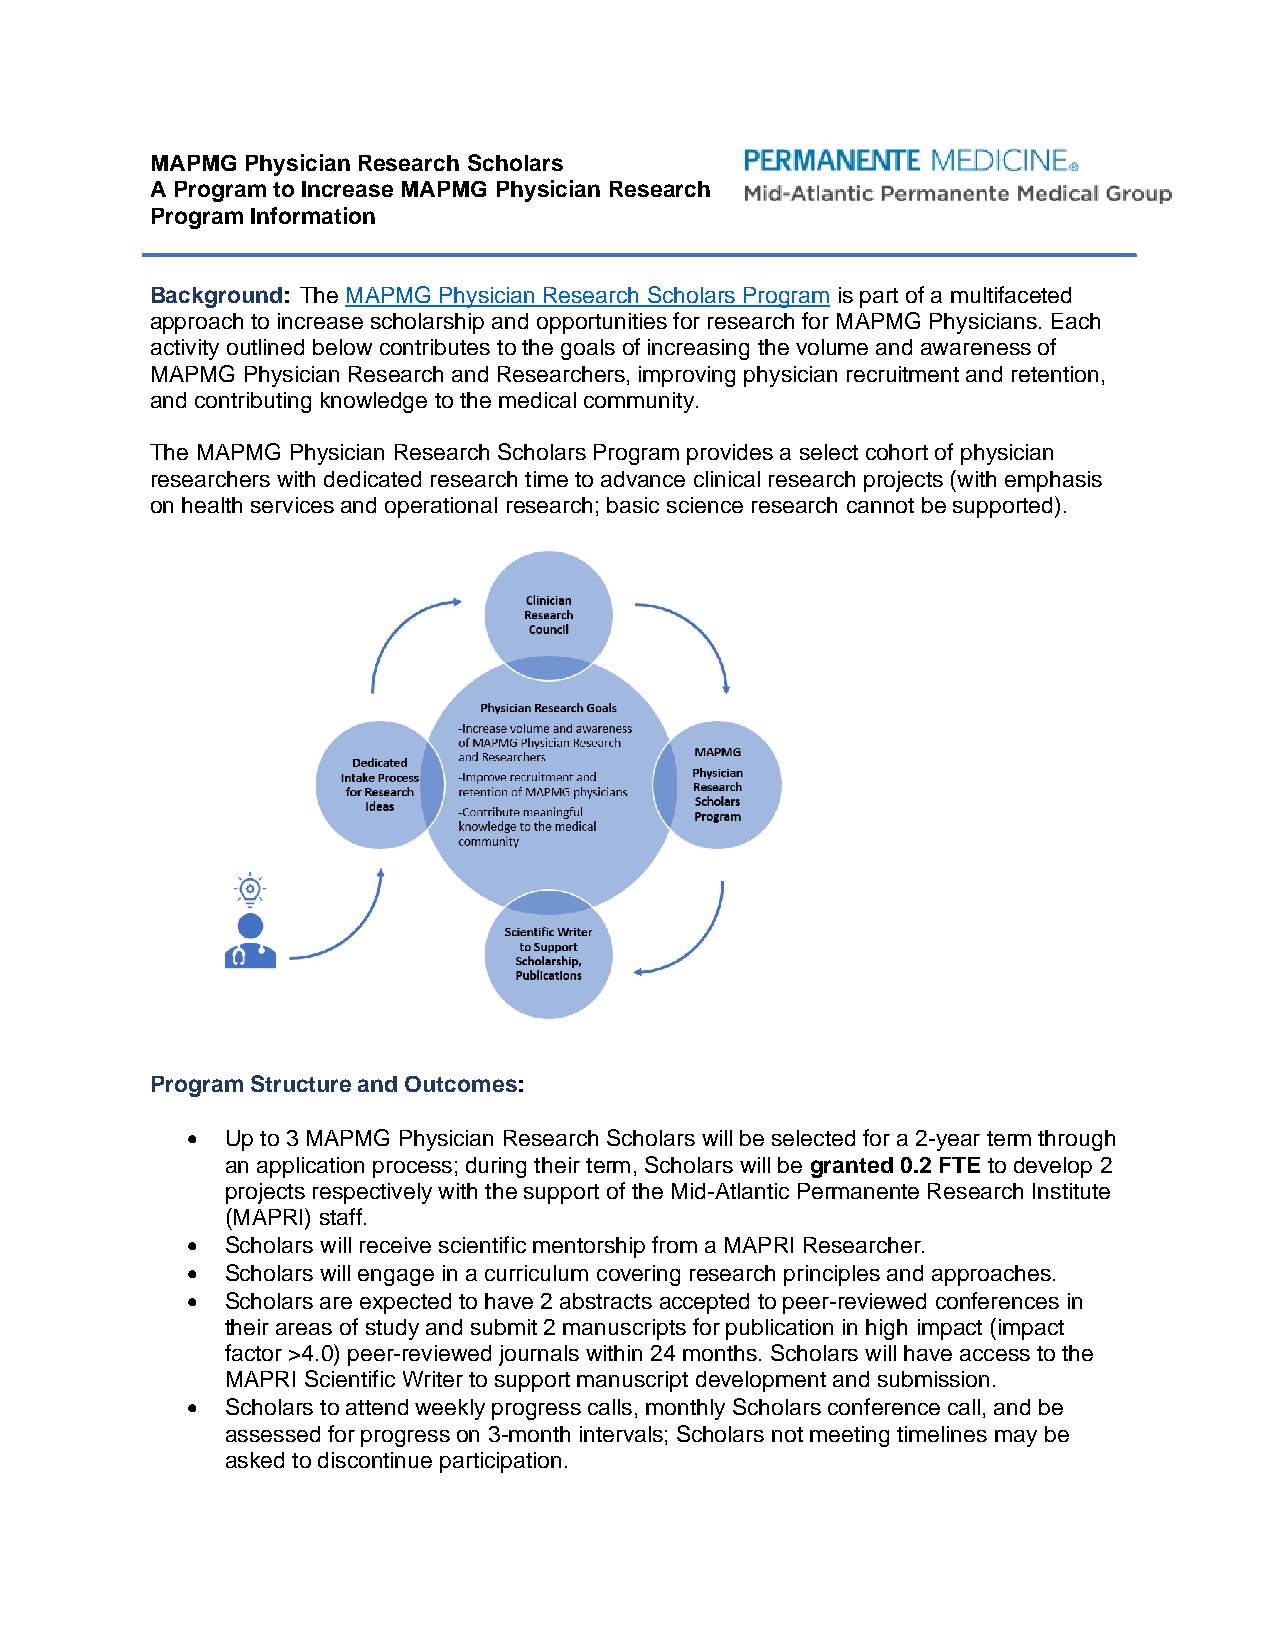 The width and height of the page is (1273, 1647). Describe the element at coordinates (960, 1165) in the page. I see `FTE` at that location.
